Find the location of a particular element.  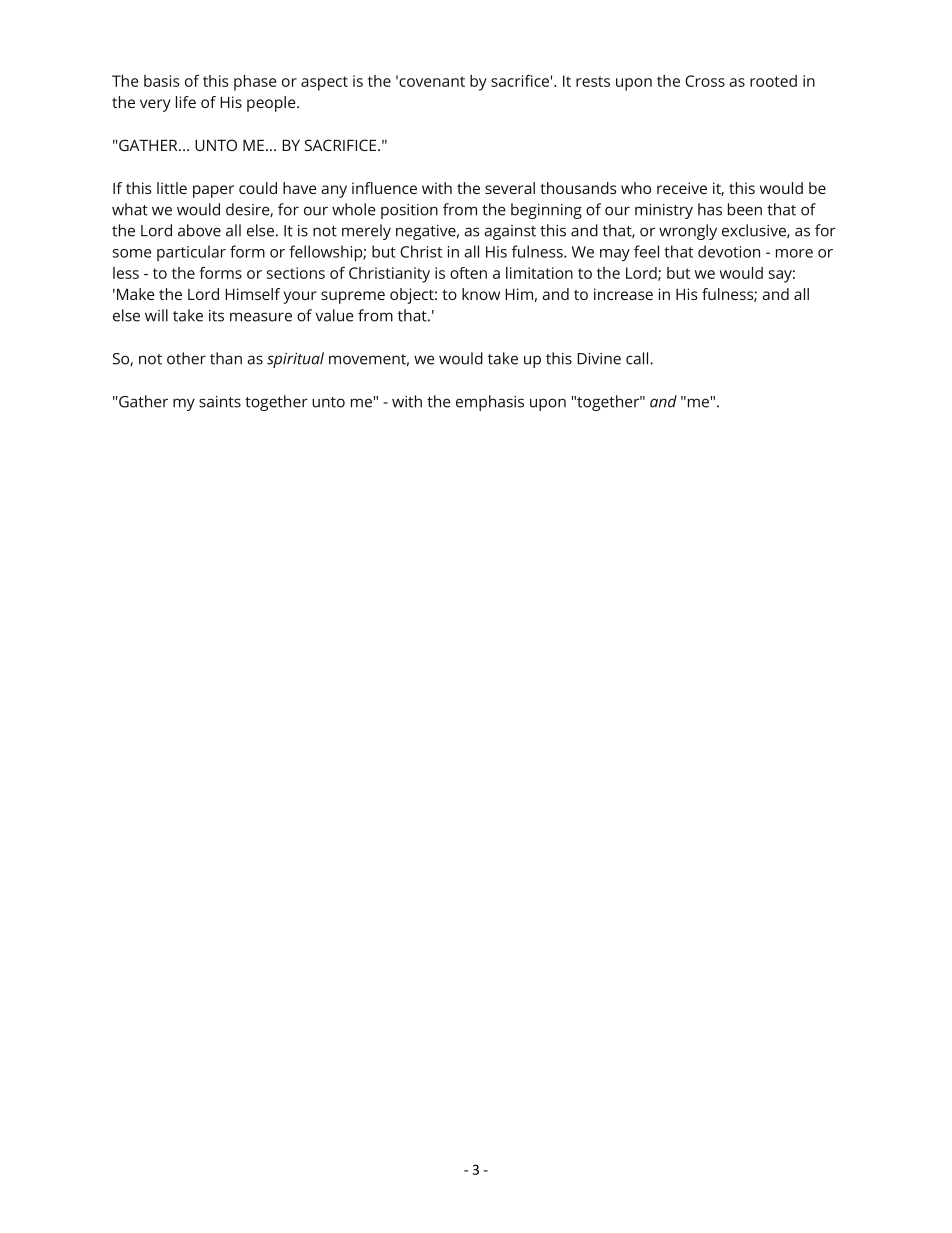

know is located at coordinates (481, 294).
